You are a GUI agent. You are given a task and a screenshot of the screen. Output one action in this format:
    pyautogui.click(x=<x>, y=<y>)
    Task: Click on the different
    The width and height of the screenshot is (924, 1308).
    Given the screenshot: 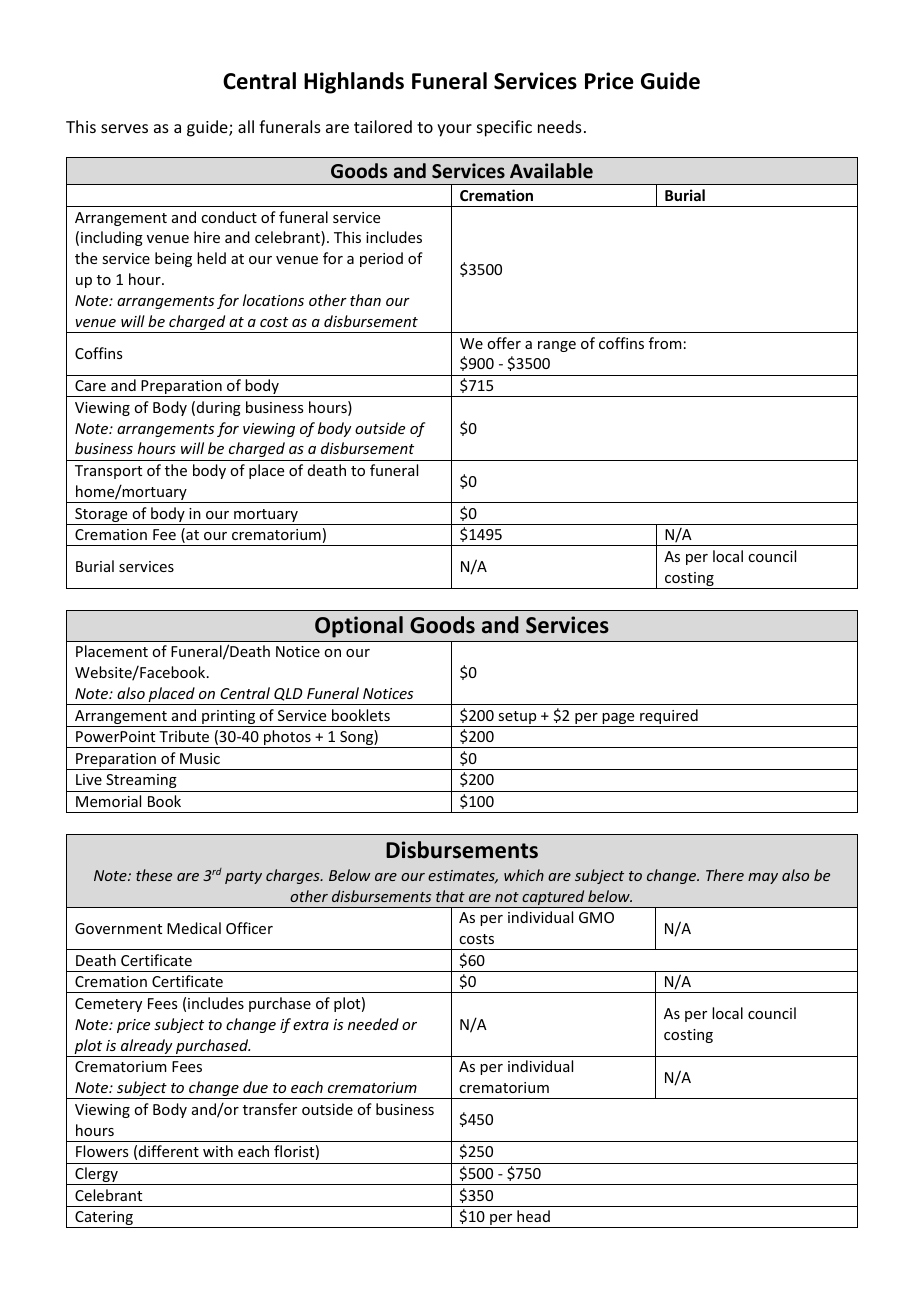 What is the action you would take?
    pyautogui.click(x=169, y=1151)
